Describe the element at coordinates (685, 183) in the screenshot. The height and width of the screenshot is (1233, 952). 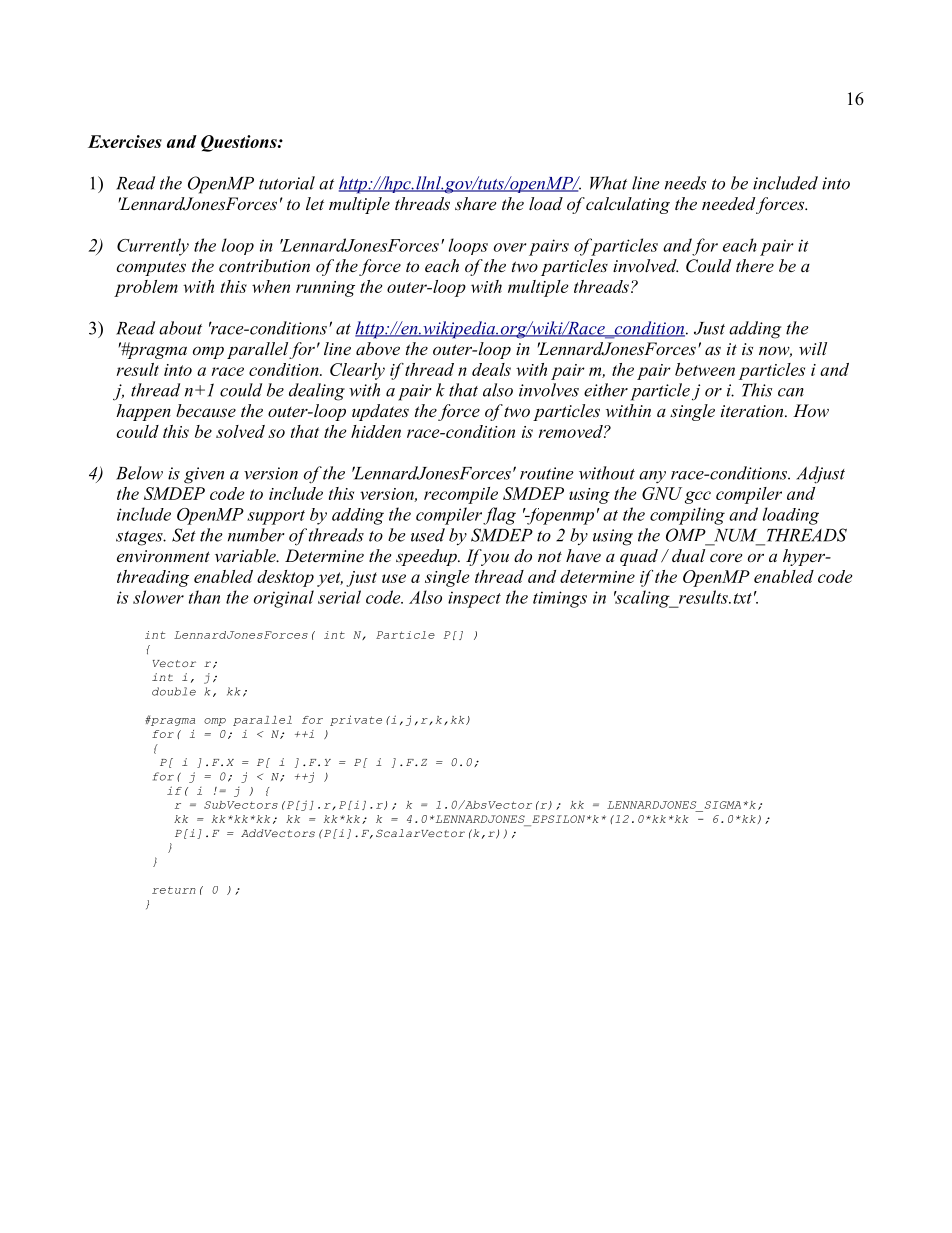
I see `needs` at that location.
